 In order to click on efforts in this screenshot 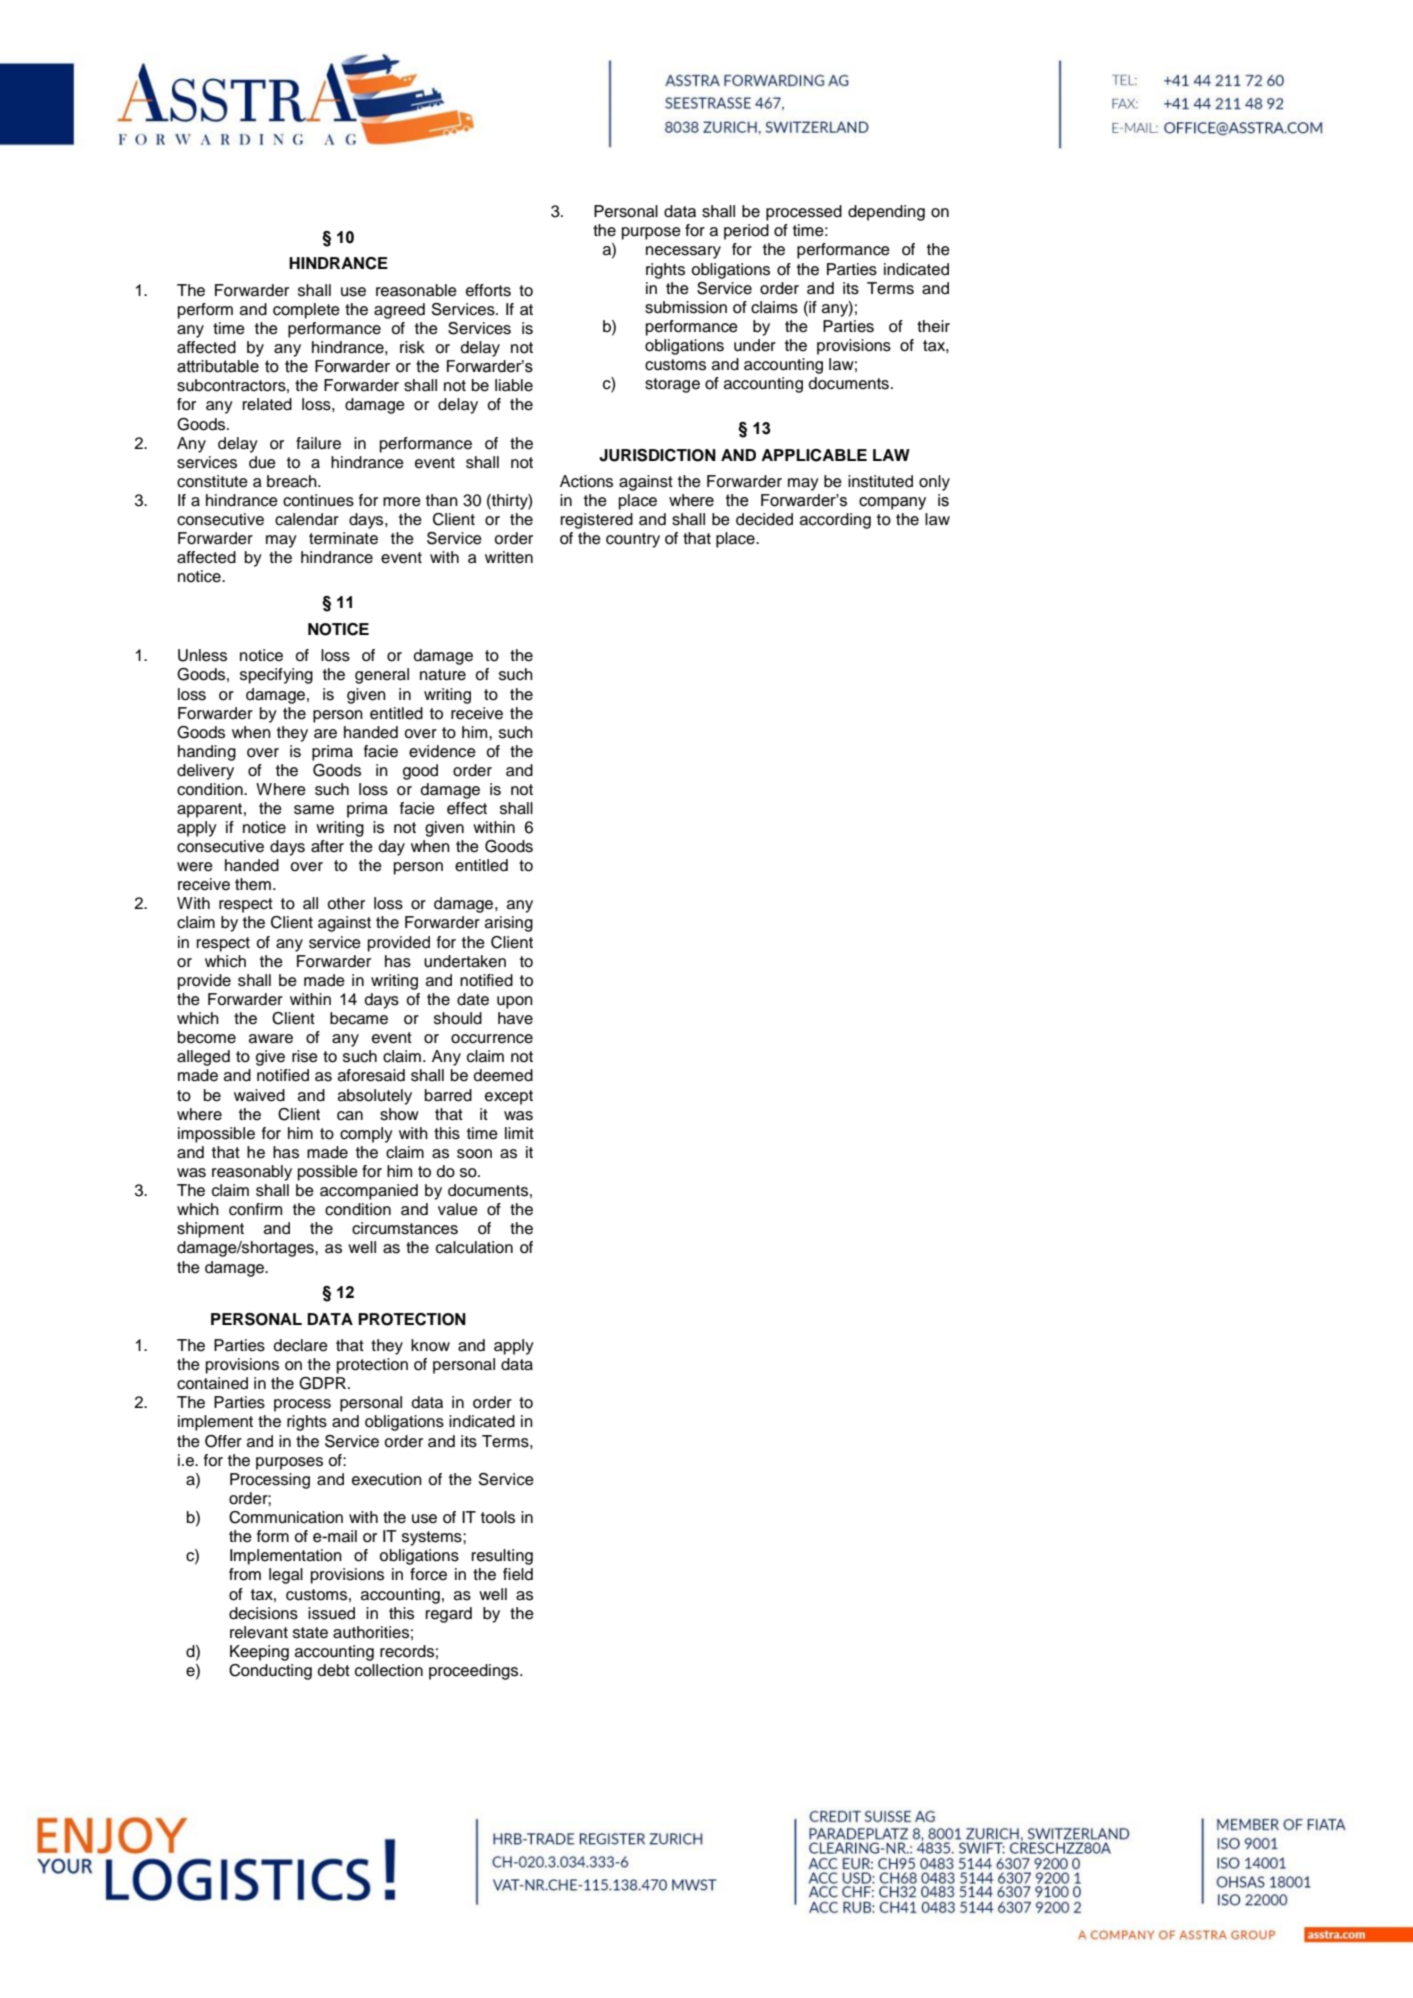, I will do `click(488, 290)`.
